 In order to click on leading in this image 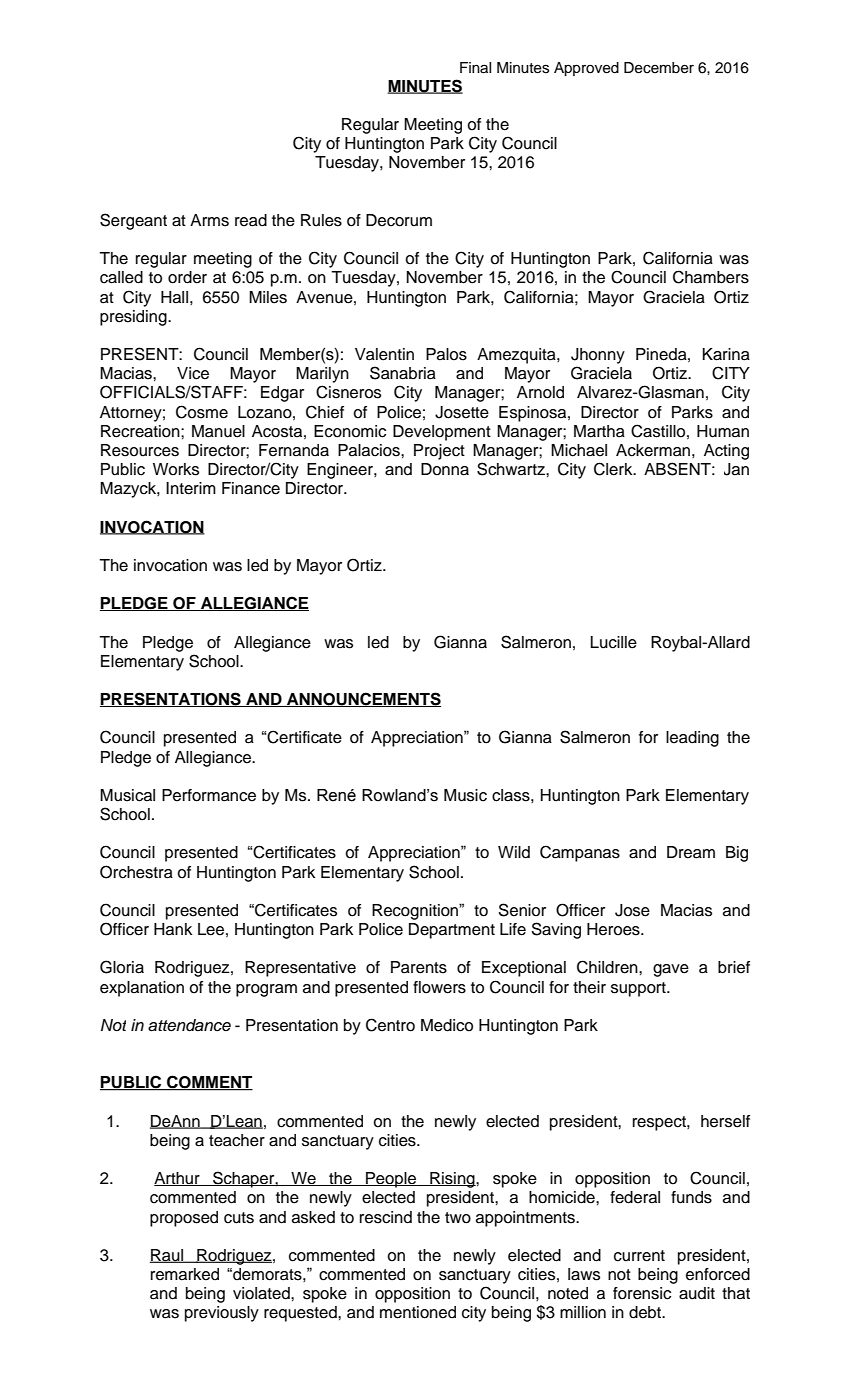, I will do `click(692, 739)`.
